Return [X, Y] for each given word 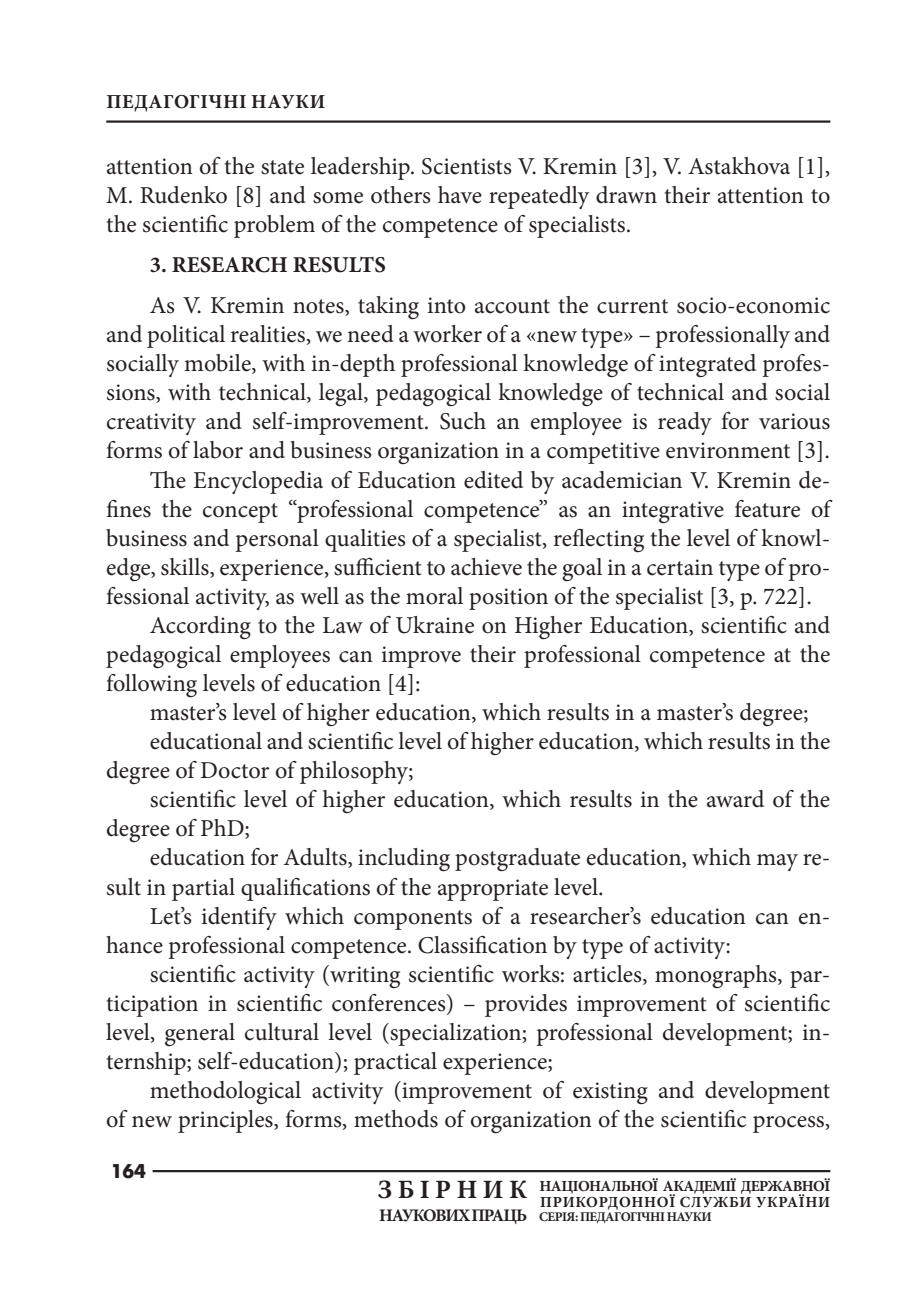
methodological [225, 1093]
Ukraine [435, 625]
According [200, 627]
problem [274, 226]
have [460, 195]
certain [680, 567]
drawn [626, 195]
